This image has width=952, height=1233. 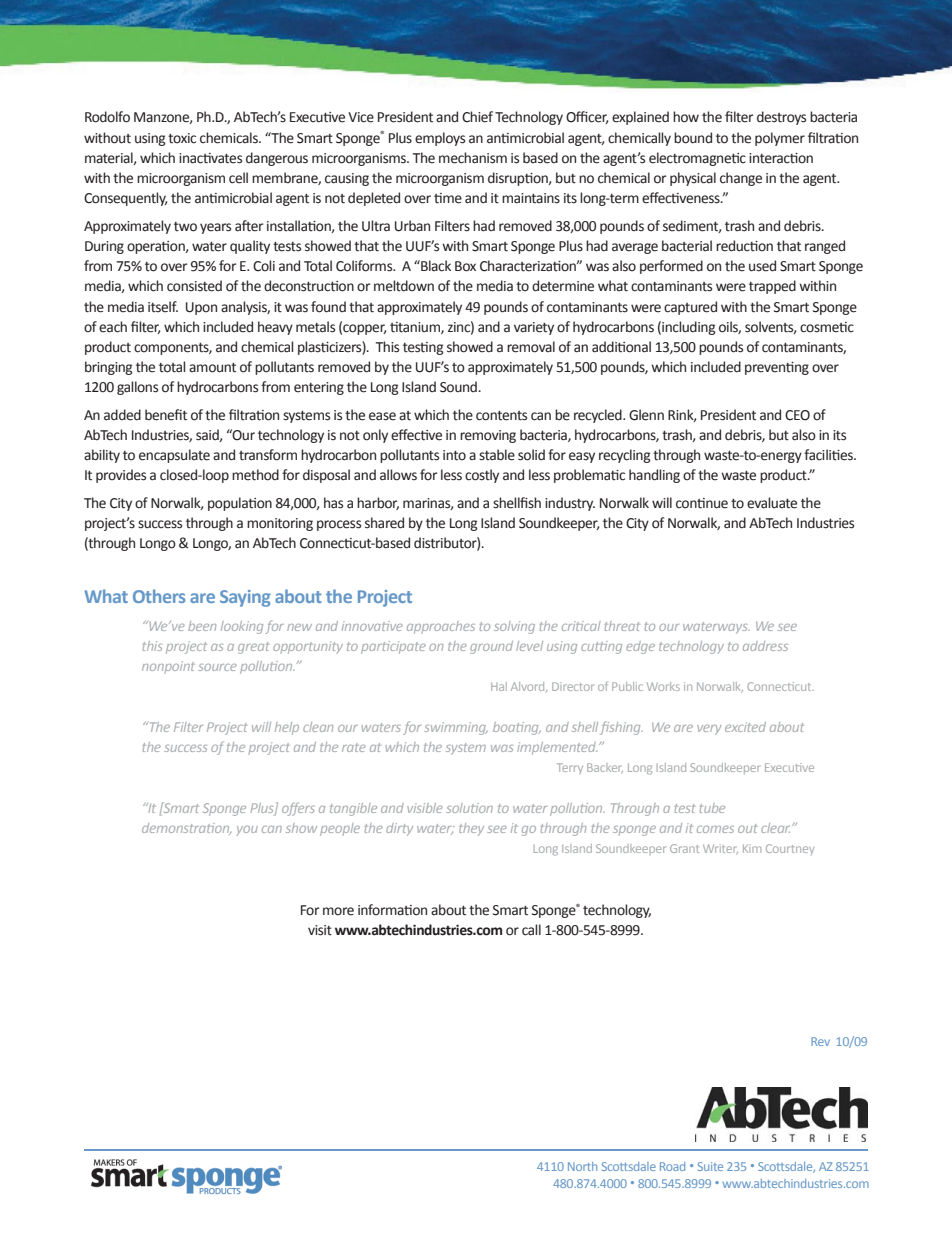 I want to click on Suite, so click(x=710, y=1166).
